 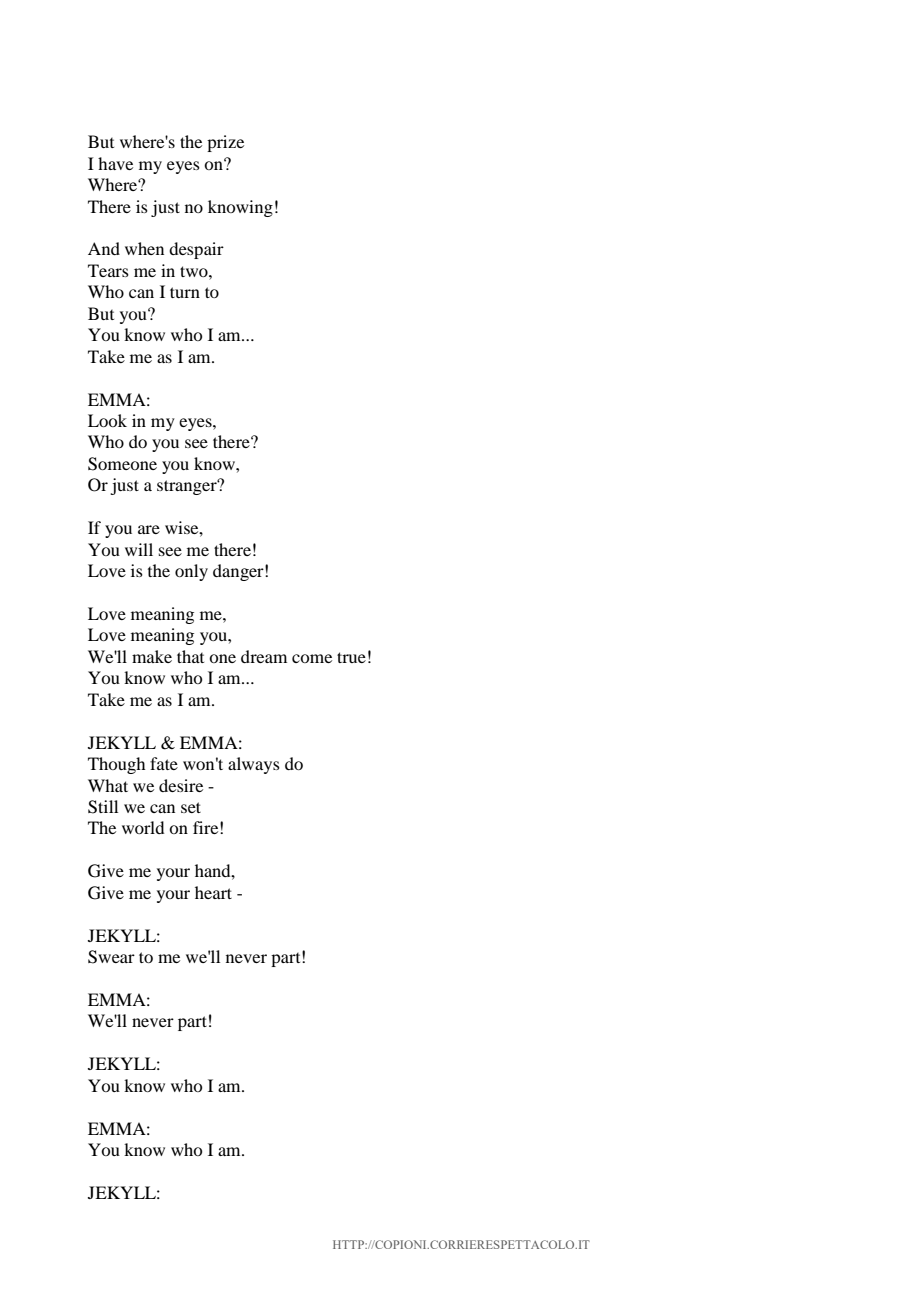 What do you see at coordinates (111, 957) in the screenshot?
I see `Swear` at bounding box center [111, 957].
